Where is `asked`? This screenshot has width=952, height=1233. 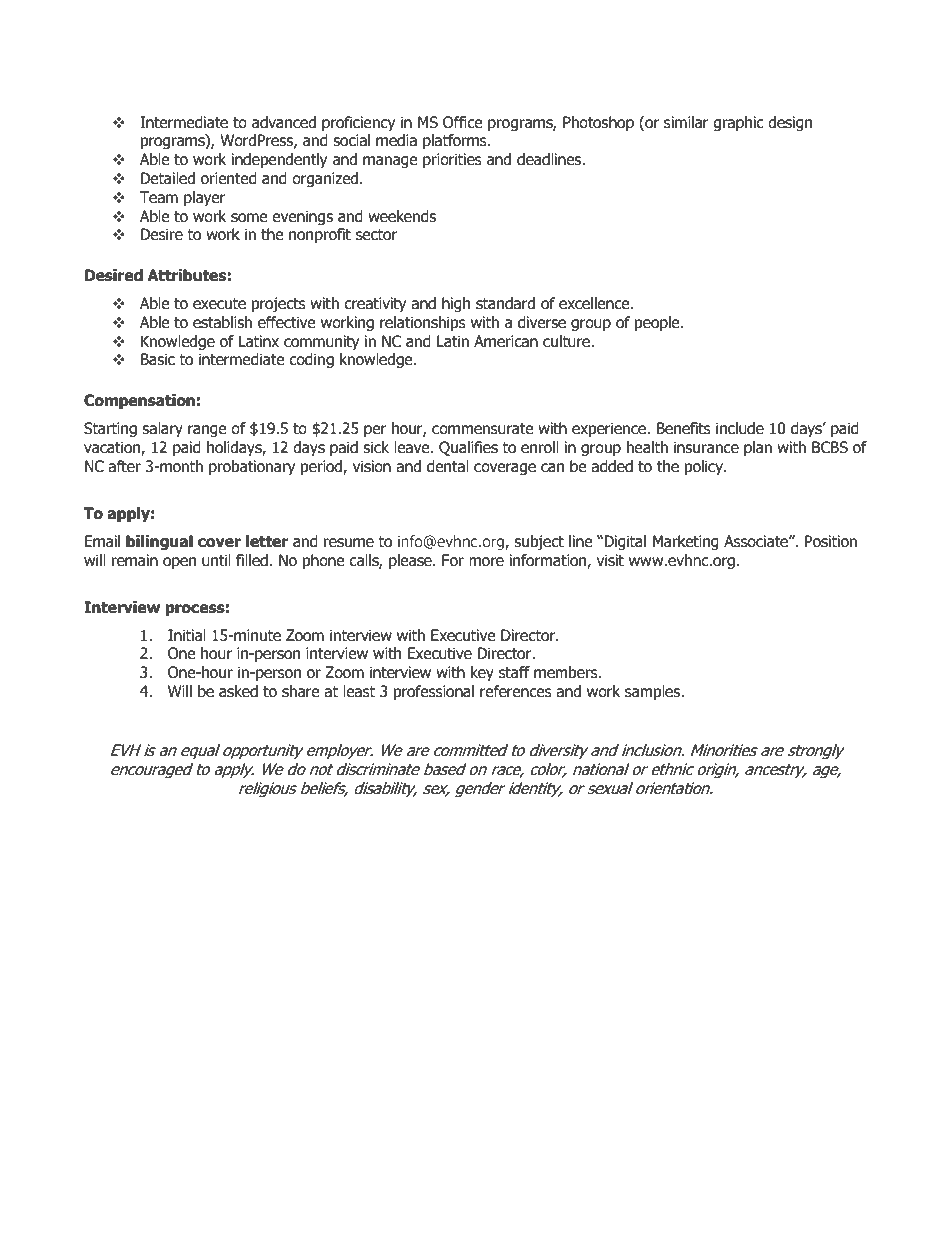 asked is located at coordinates (238, 691).
